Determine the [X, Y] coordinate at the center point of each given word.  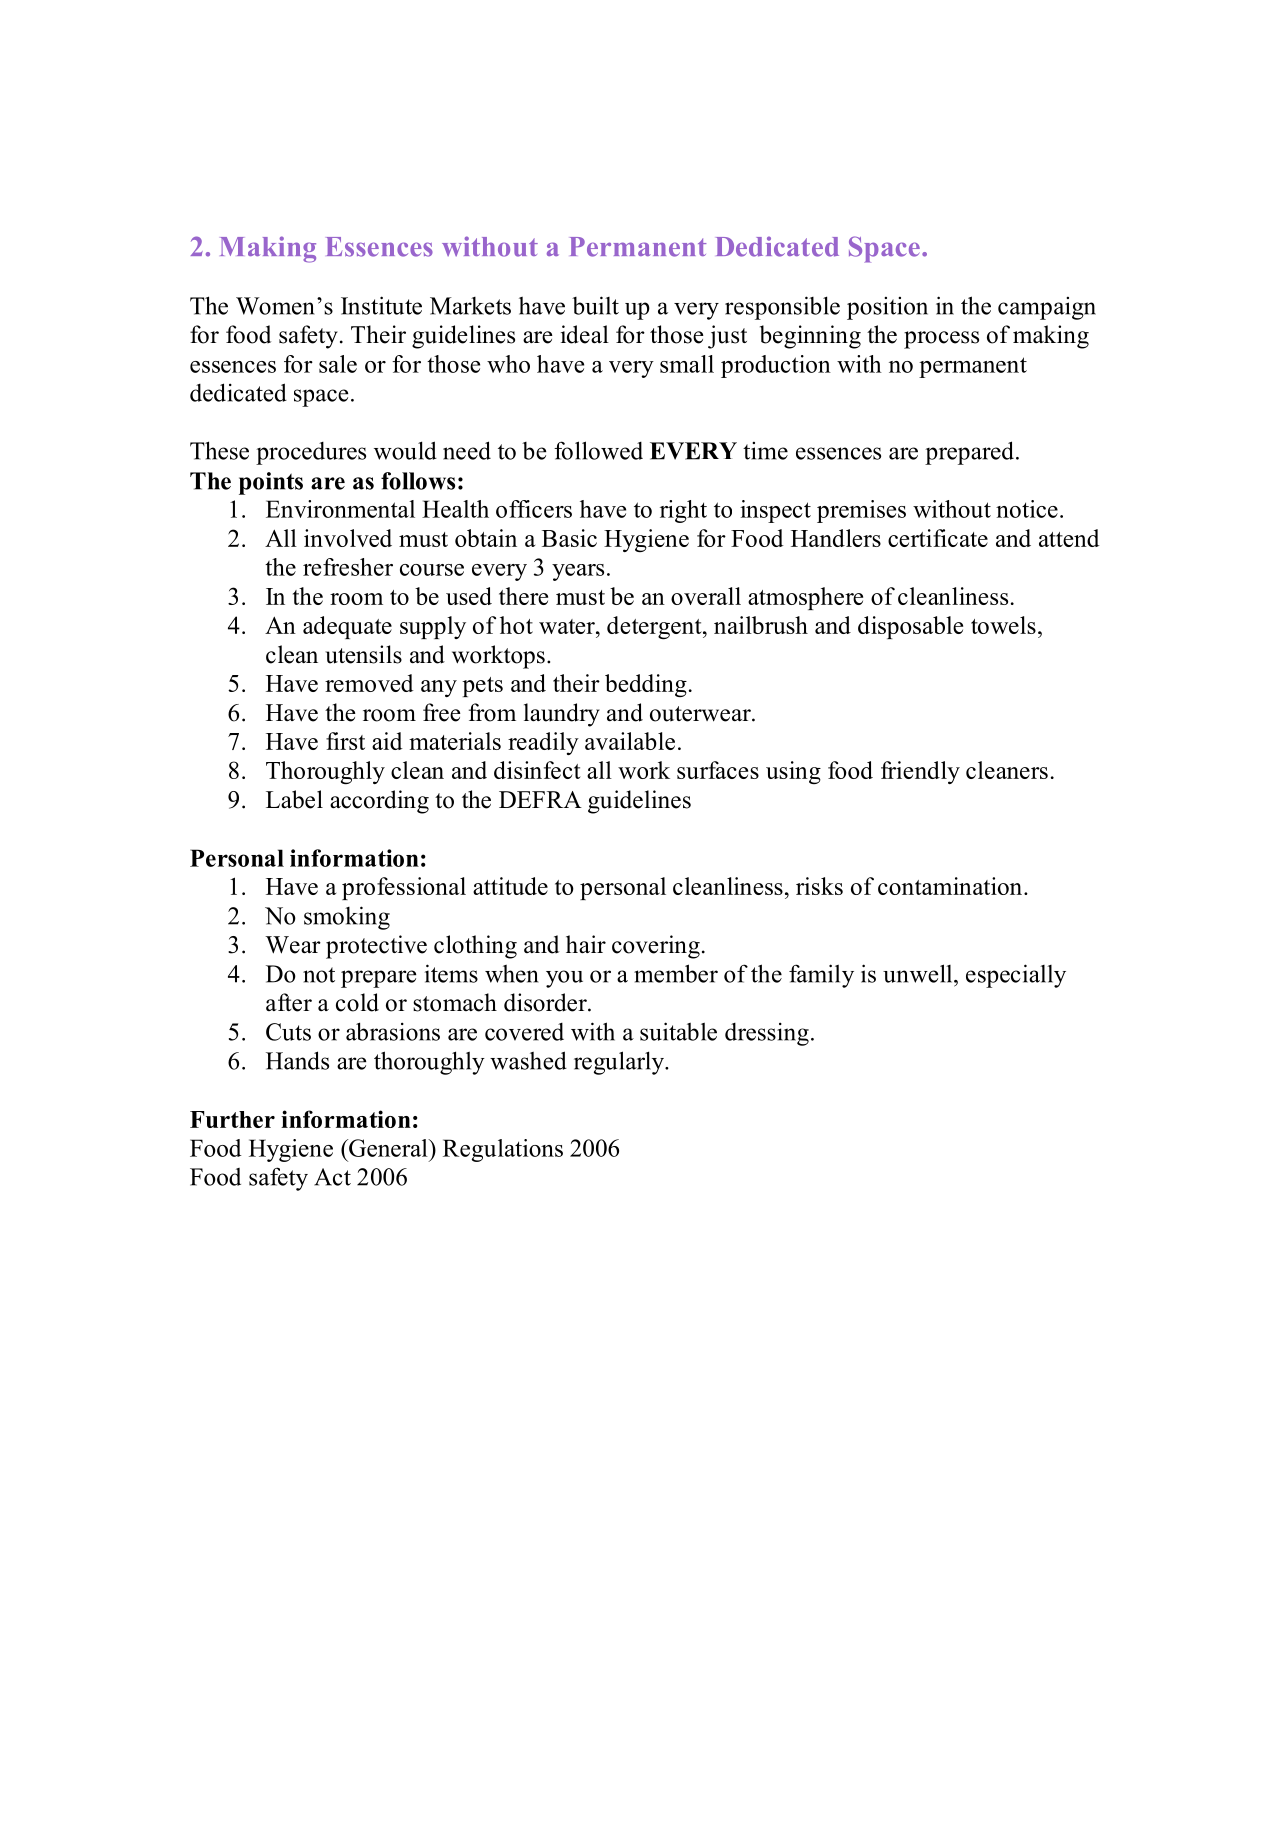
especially [1016, 976]
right [683, 511]
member [676, 973]
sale [338, 364]
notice [1027, 509]
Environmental [340, 509]
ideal [585, 334]
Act [332, 1177]
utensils [363, 654]
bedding [646, 685]
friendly [920, 772]
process [941, 340]
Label [294, 799]
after [289, 1002]
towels [1003, 625]
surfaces [718, 770]
